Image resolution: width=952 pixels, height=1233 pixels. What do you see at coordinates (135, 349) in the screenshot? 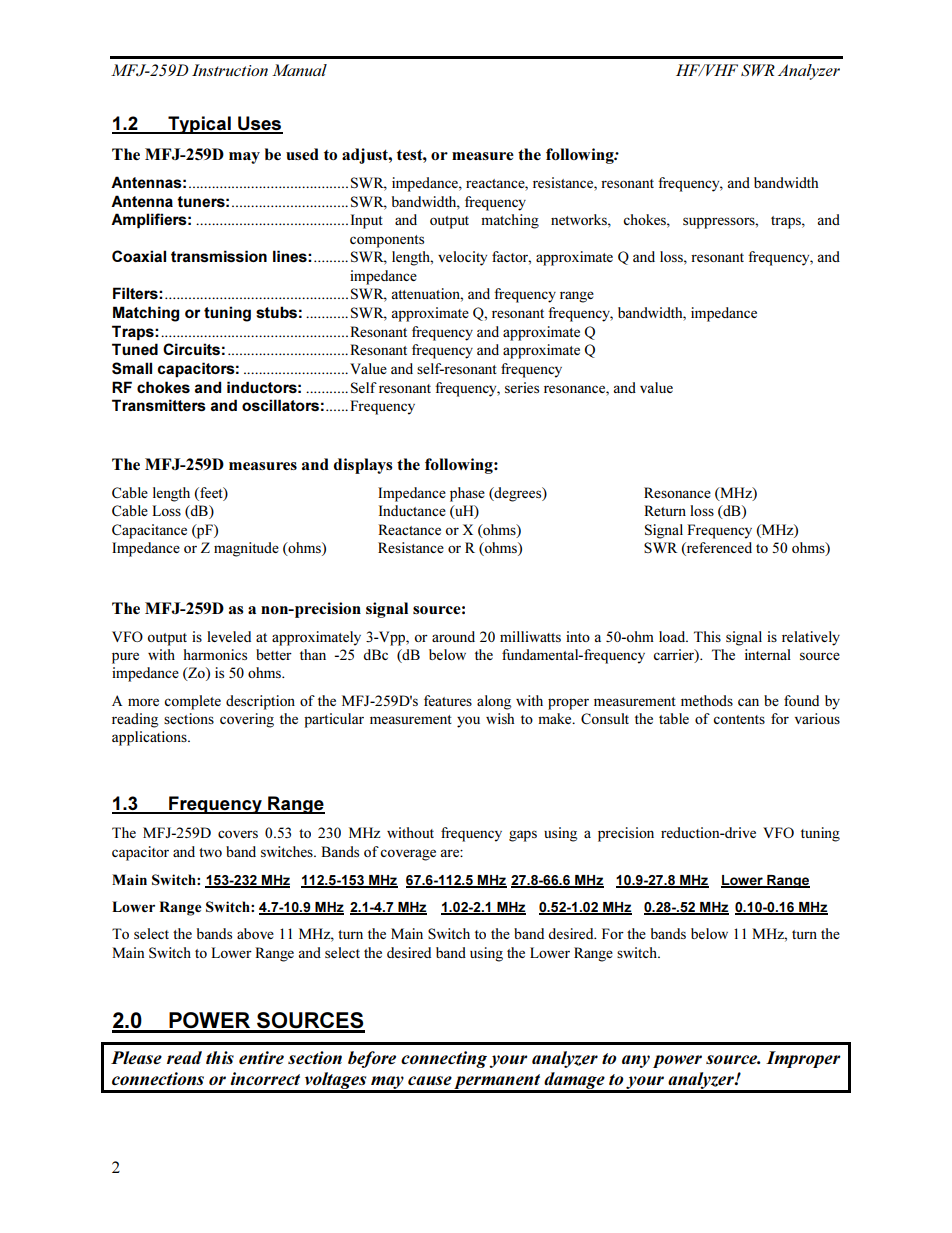
I see `Tuned` at bounding box center [135, 349].
